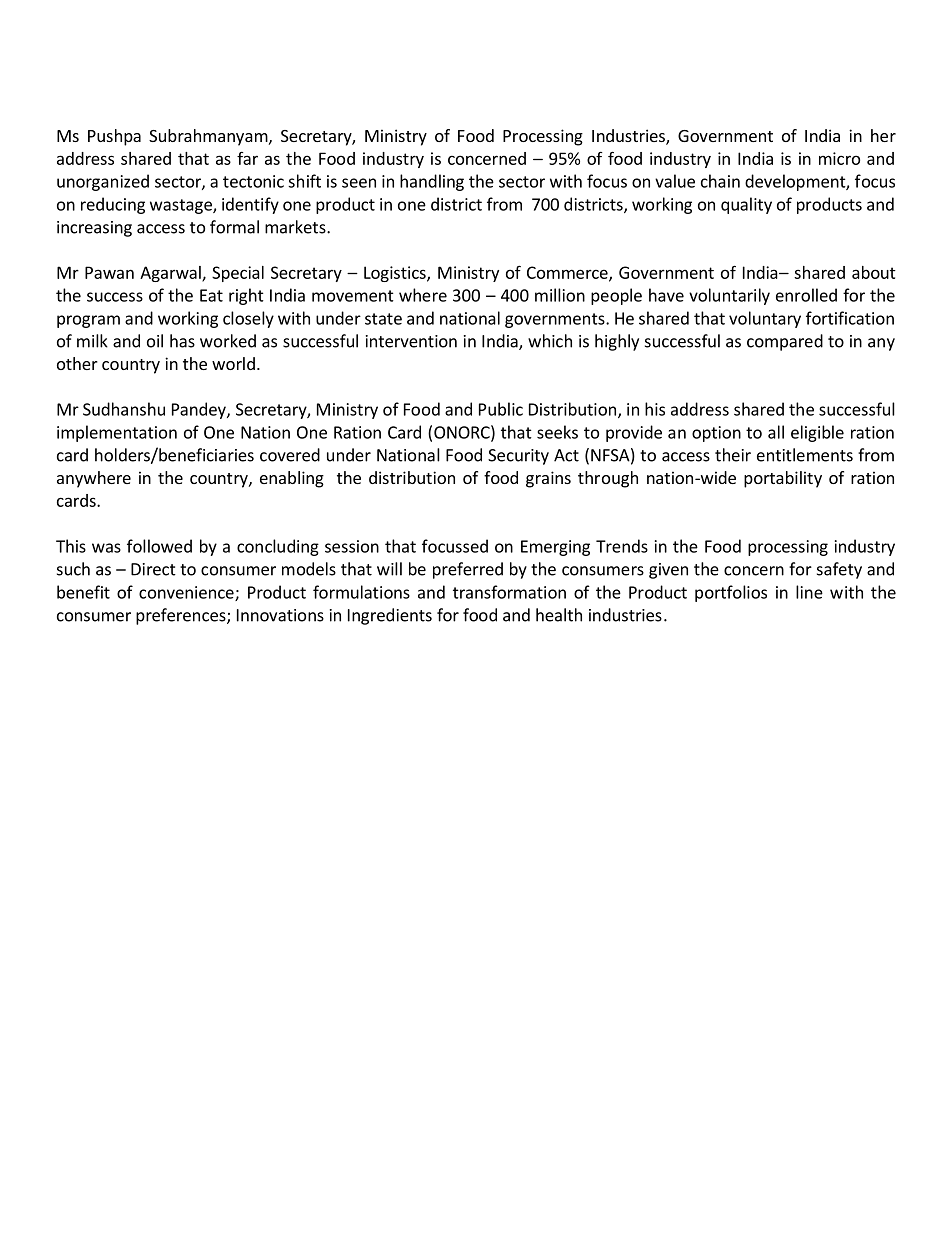 The image size is (952, 1233). Describe the element at coordinates (187, 593) in the screenshot. I see `convenience` at that location.
